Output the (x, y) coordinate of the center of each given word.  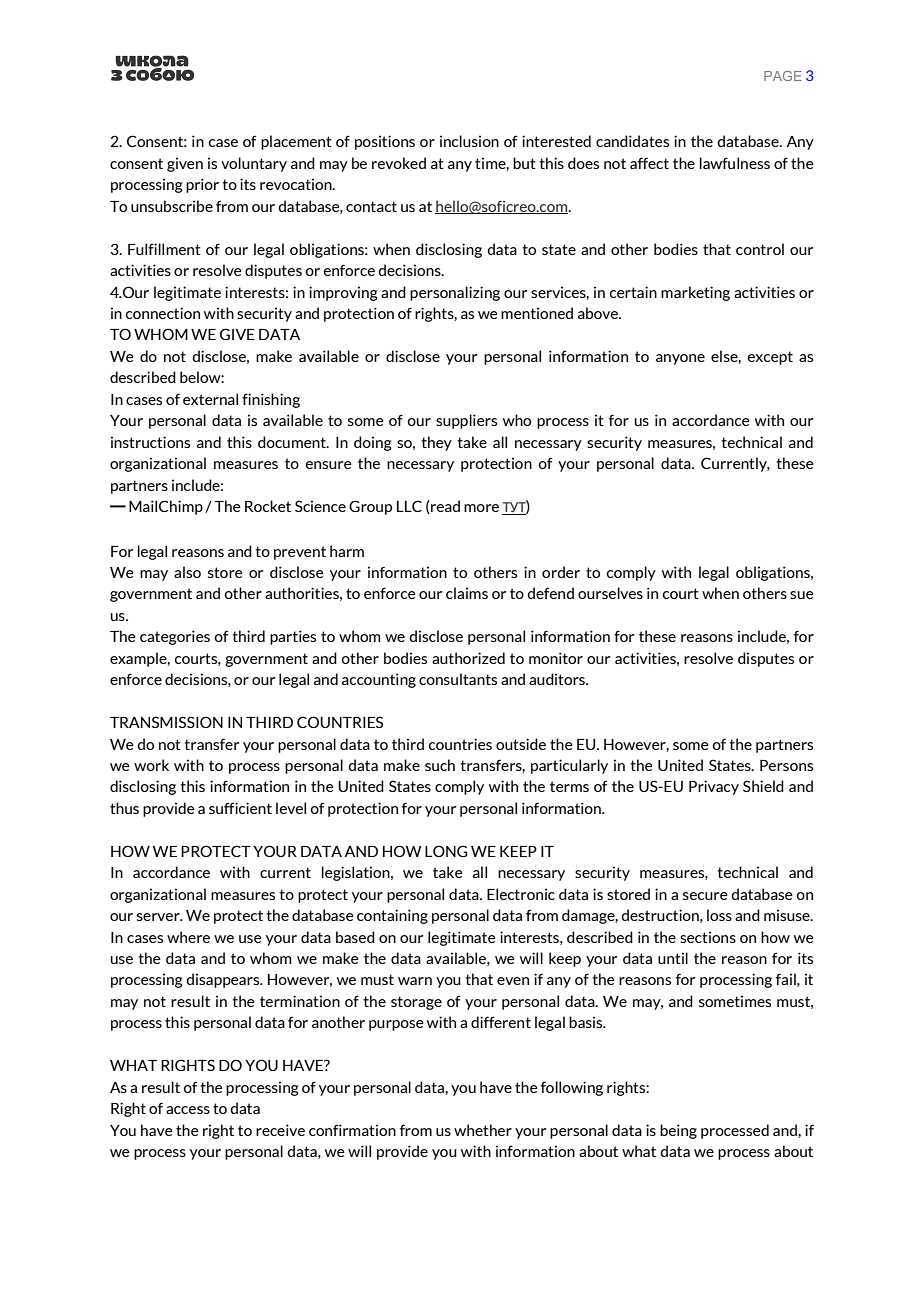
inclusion (469, 141)
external (210, 399)
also (187, 572)
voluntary (254, 164)
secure (705, 896)
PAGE (783, 76)
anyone (680, 359)
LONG (446, 851)
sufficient (240, 808)
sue (802, 595)
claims (467, 593)
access (188, 1110)
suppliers (466, 421)
